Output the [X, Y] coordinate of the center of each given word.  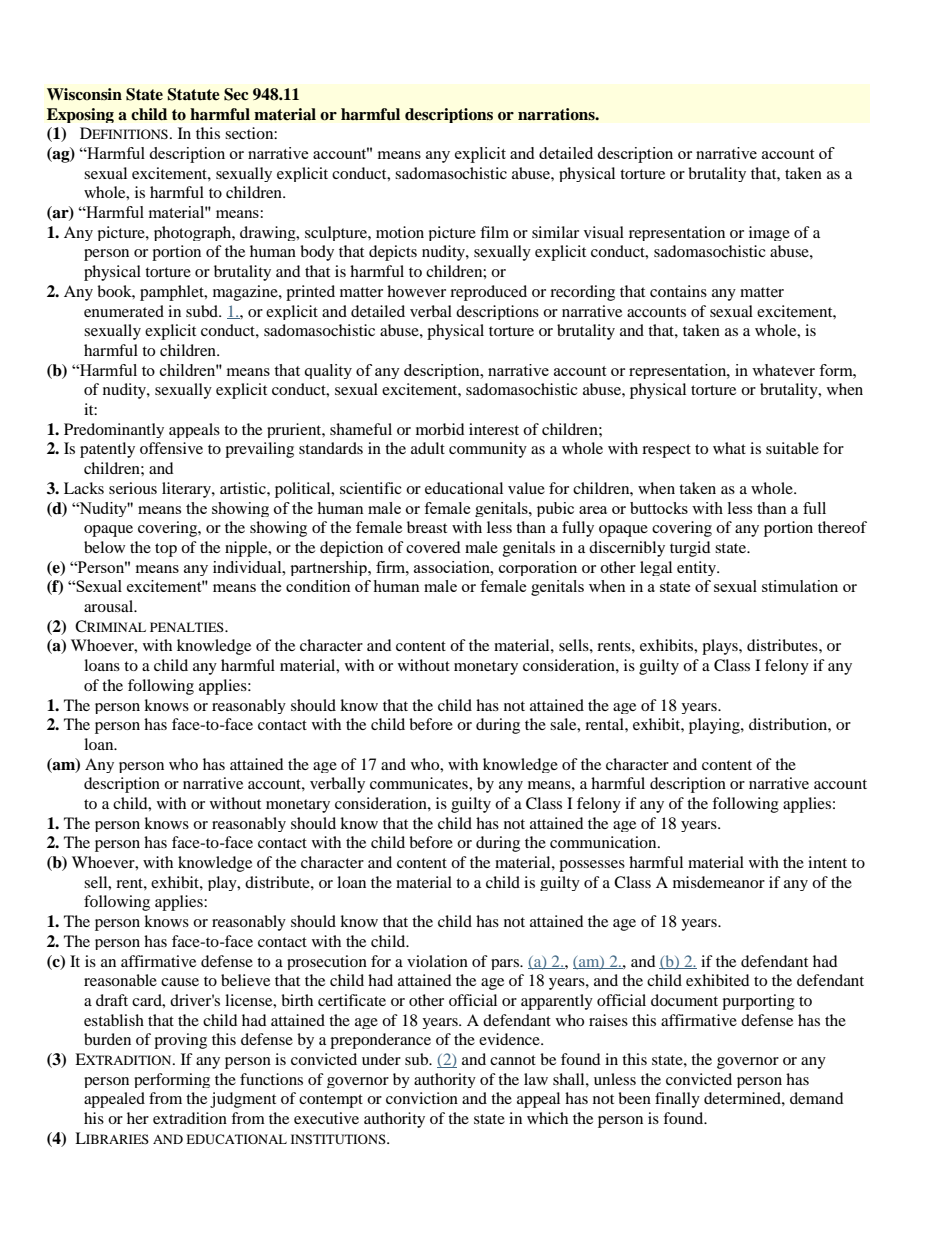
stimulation [800, 586]
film [494, 232]
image [769, 233]
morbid [440, 429]
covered [433, 547]
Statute [194, 94]
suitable [792, 448]
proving [180, 1041]
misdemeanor [719, 882]
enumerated [124, 311]
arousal [110, 606]
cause [180, 982]
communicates [420, 783]
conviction [422, 1098]
